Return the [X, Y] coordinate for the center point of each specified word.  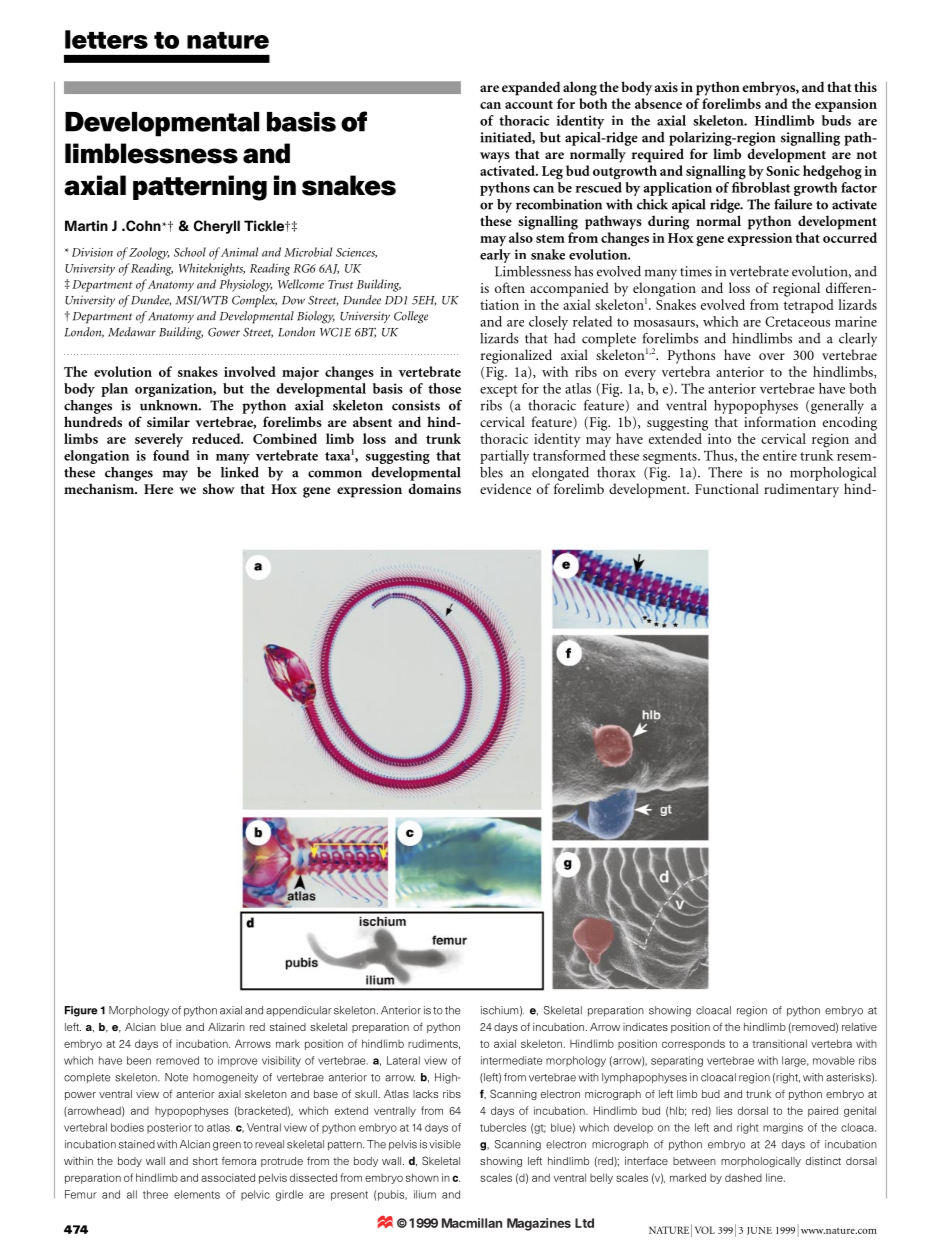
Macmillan [472, 1223]
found [171, 455]
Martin [86, 225]
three [155, 1194]
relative [859, 1027]
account [529, 104]
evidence [505, 488]
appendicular [299, 1011]
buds [836, 120]
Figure [81, 1011]
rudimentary [801, 490]
